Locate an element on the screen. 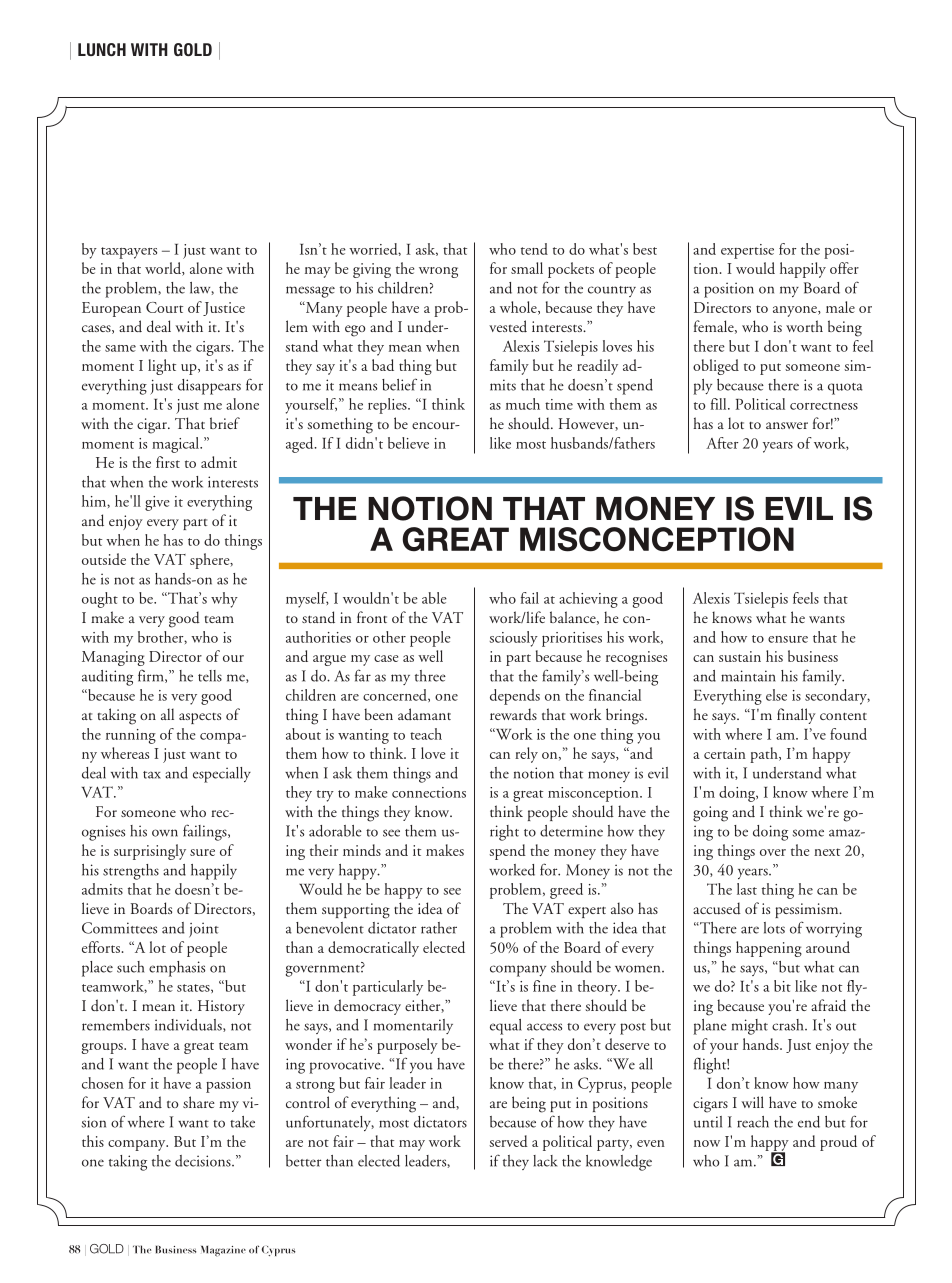  Magazine is located at coordinates (223, 1251).
